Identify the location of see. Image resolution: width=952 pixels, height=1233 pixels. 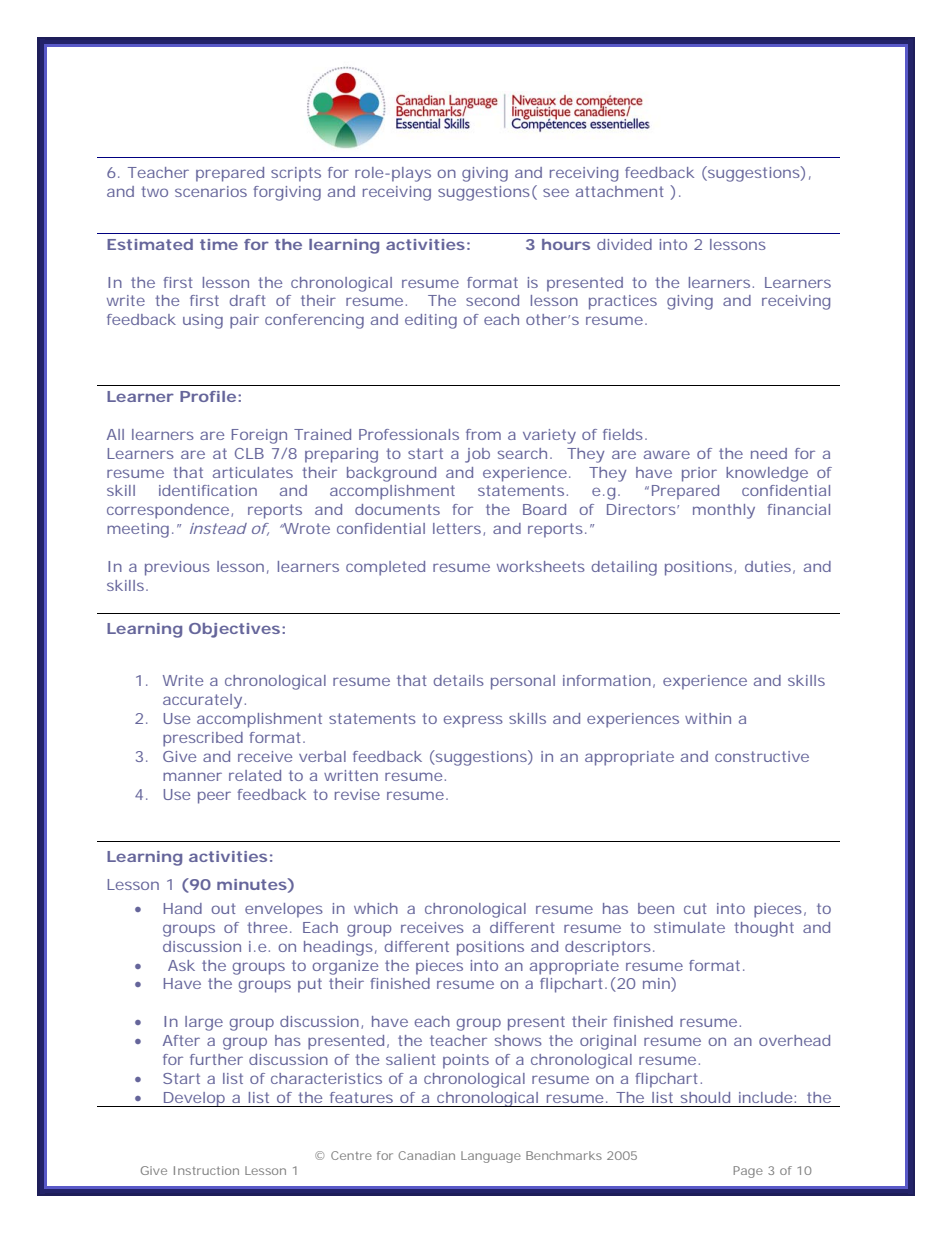
(556, 192).
